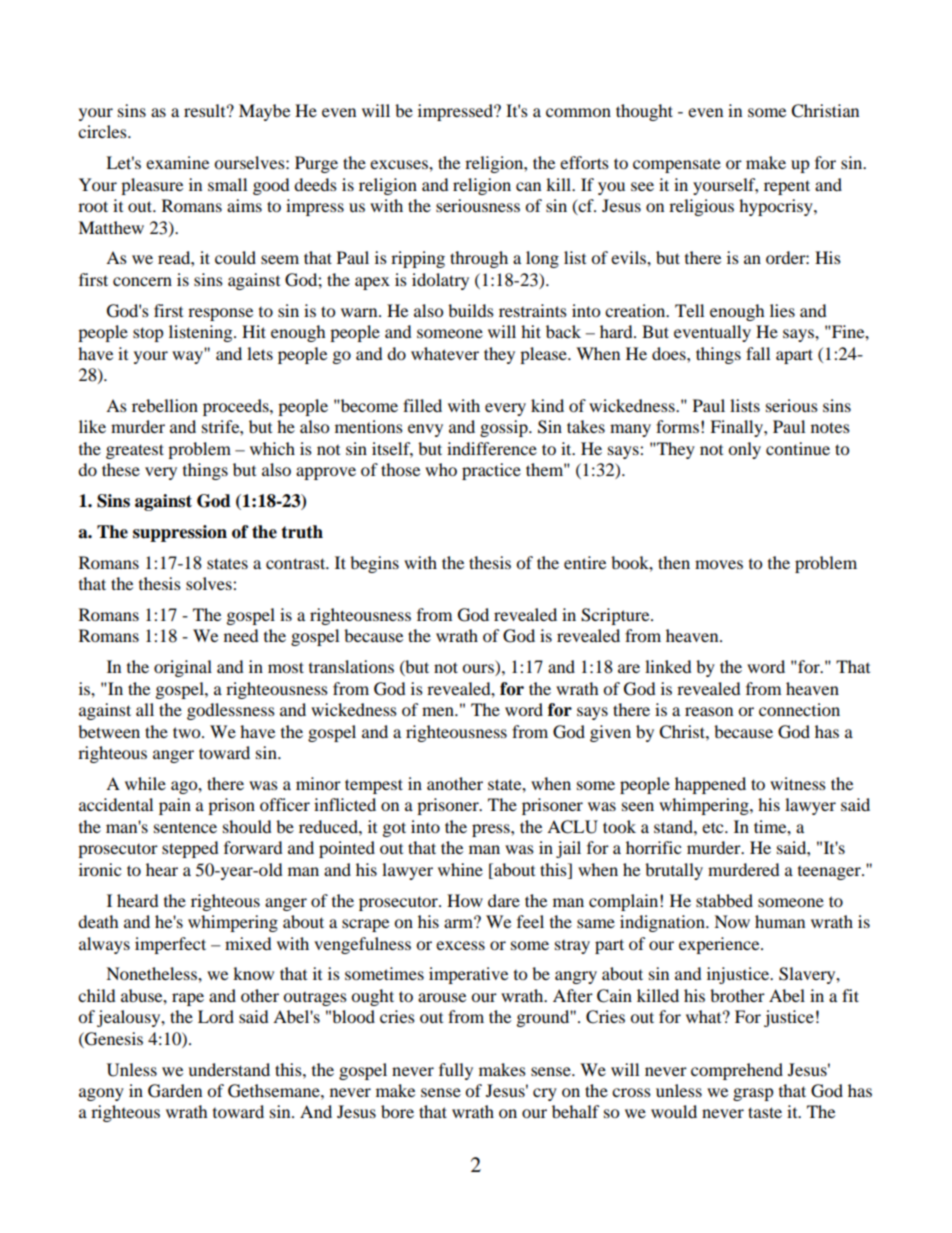  I want to click on grasp, so click(753, 1094).
